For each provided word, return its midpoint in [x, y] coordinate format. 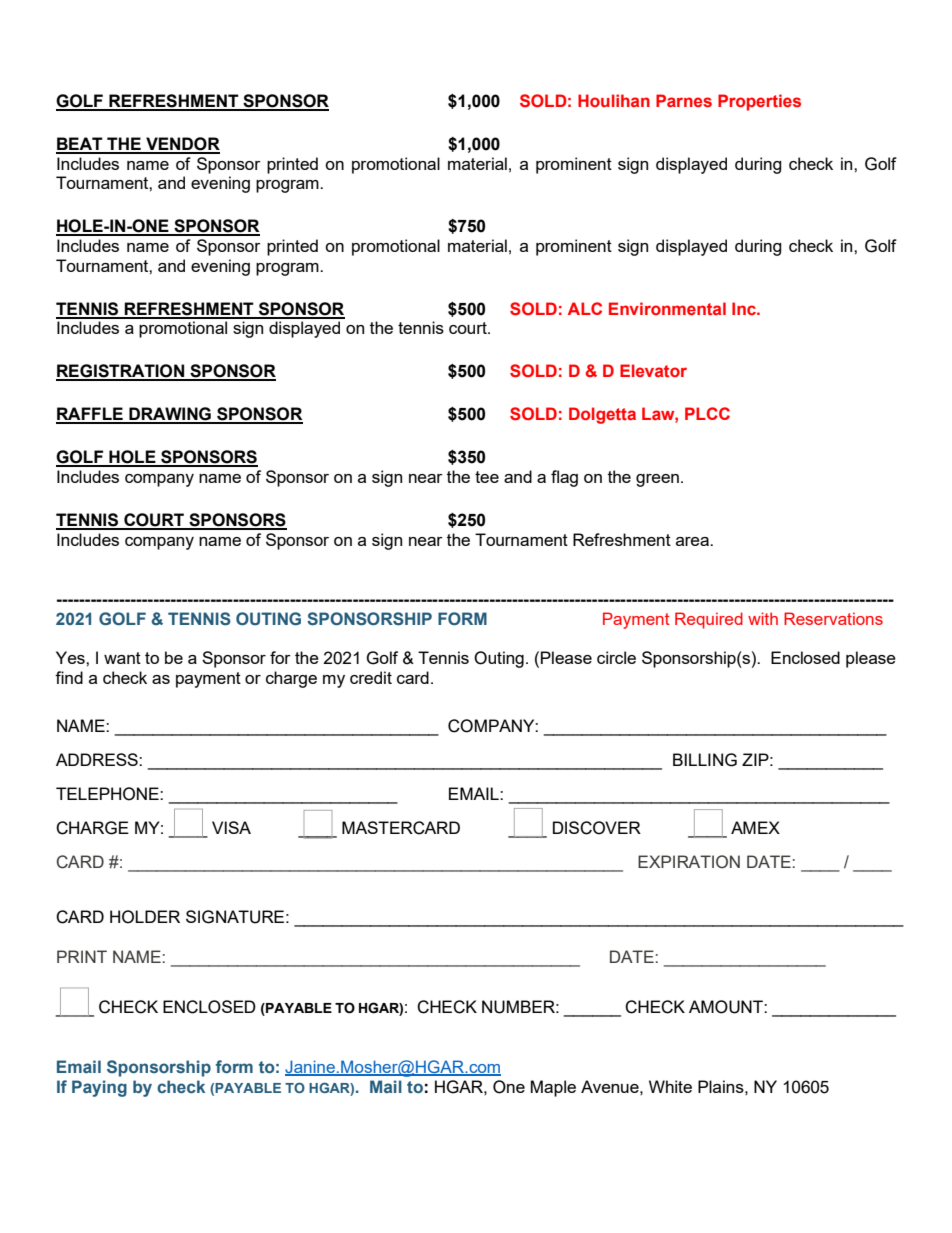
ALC [585, 308]
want [122, 658]
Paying [99, 1088]
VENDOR [182, 145]
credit [371, 677]
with [763, 618]
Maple [553, 1088]
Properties [759, 102]
